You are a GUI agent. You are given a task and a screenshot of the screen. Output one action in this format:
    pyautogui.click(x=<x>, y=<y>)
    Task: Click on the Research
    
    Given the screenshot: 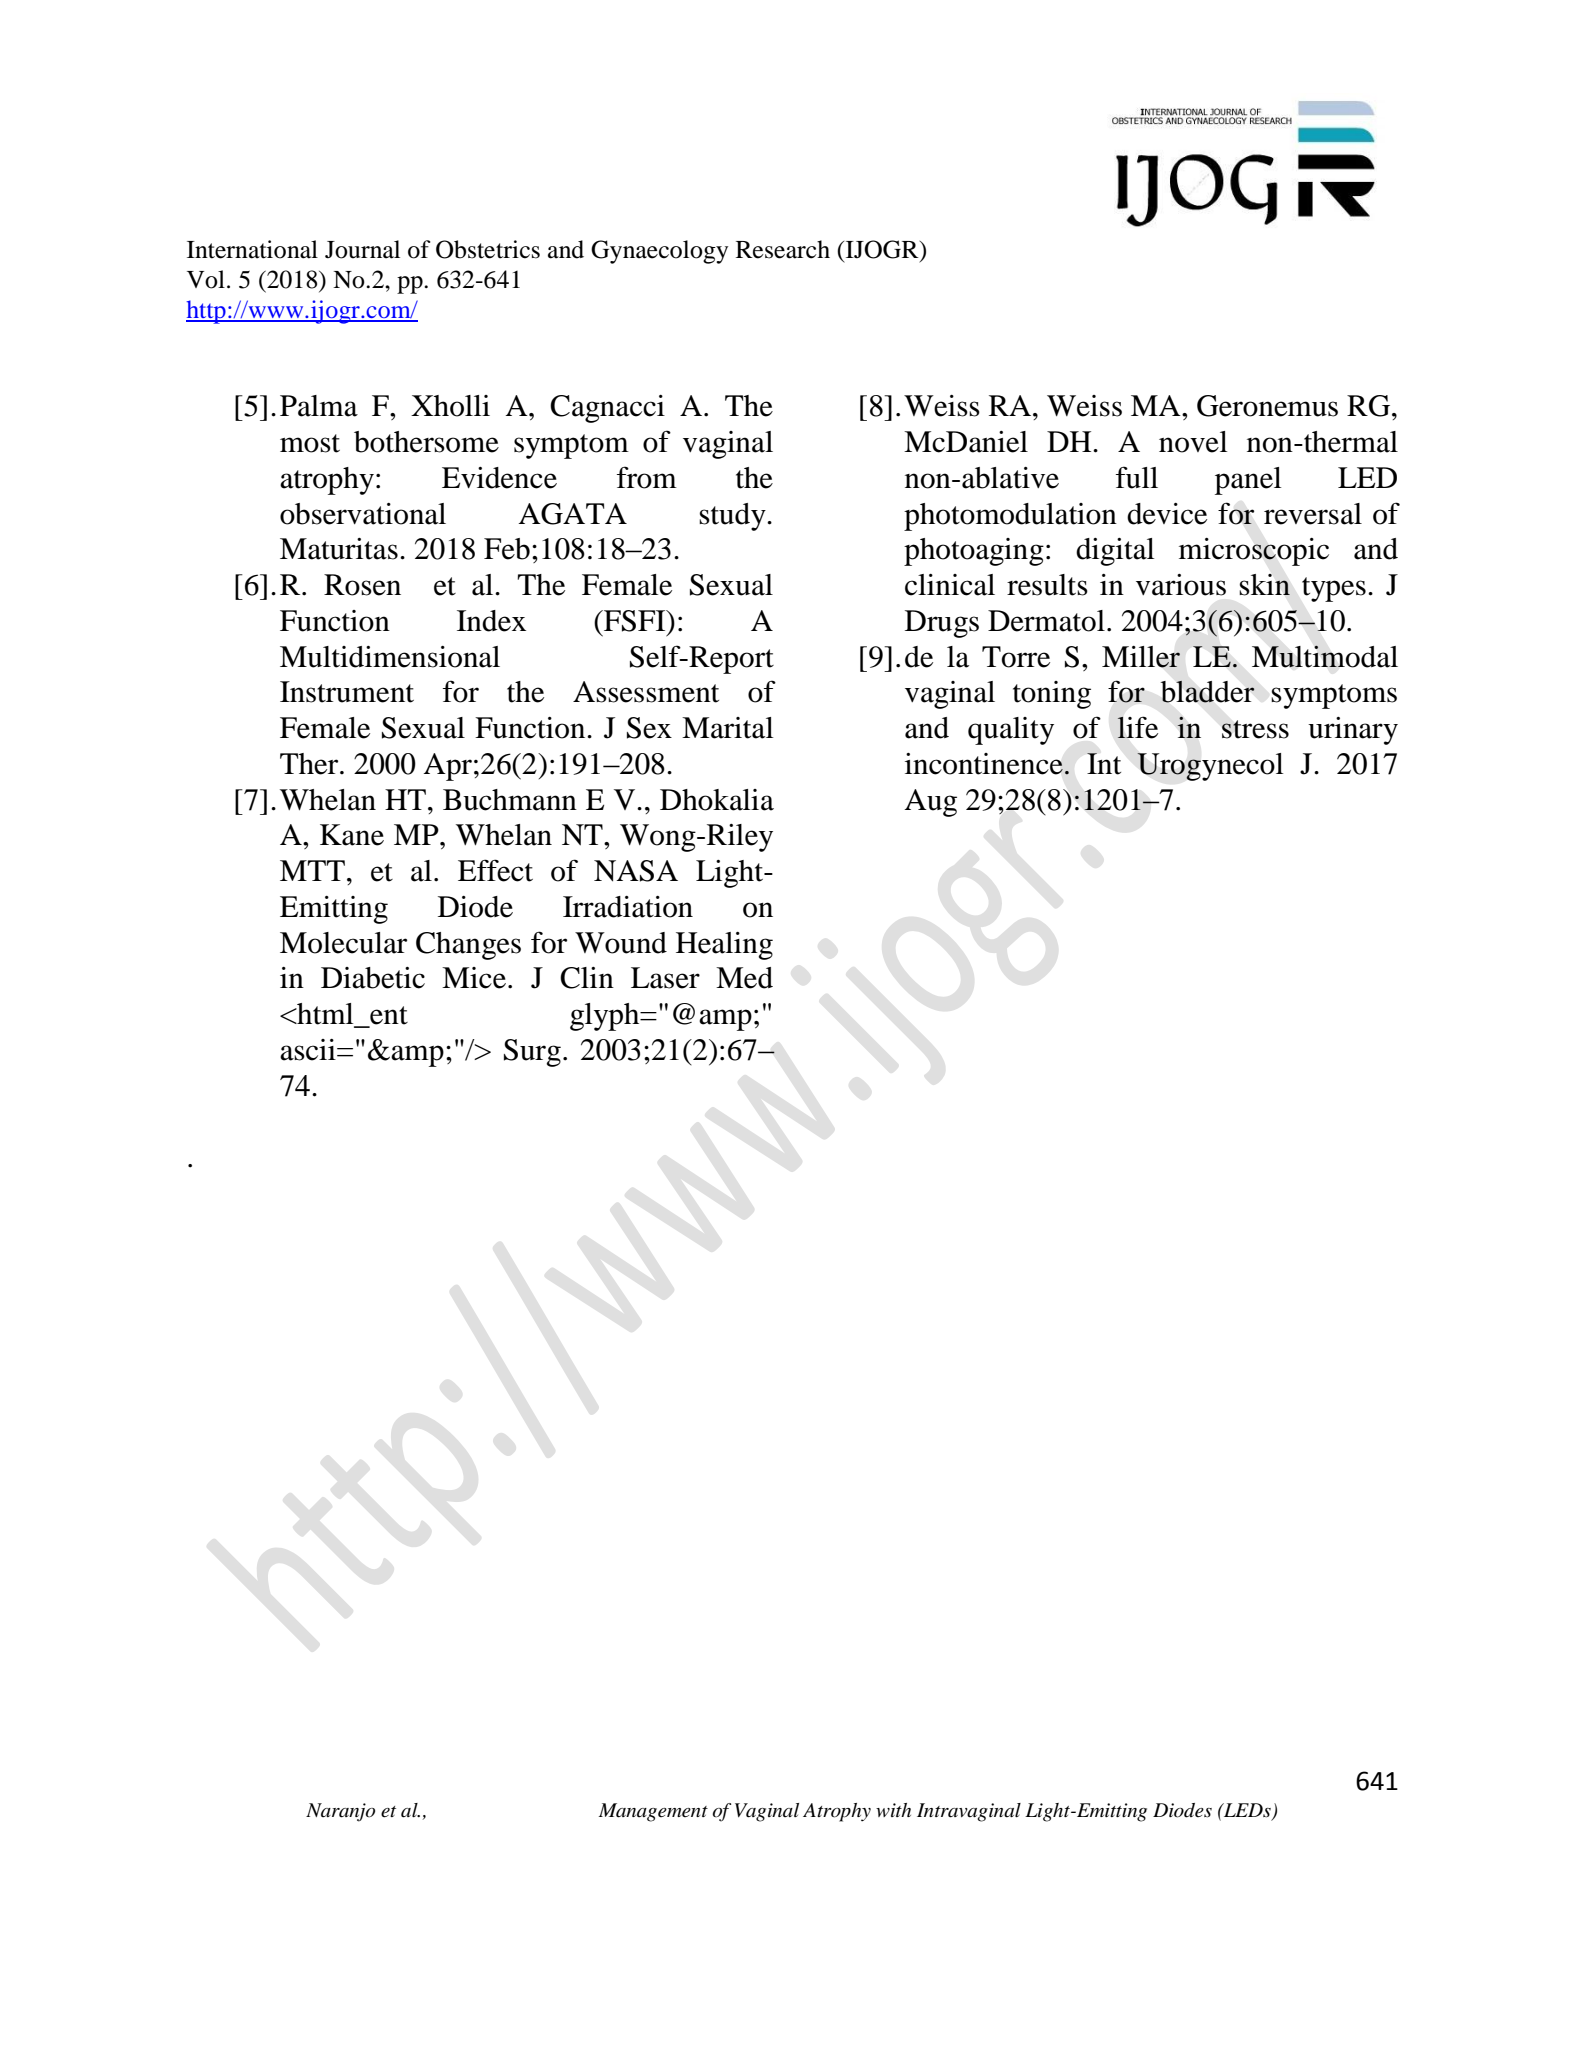 What is the action you would take?
    pyautogui.click(x=783, y=249)
